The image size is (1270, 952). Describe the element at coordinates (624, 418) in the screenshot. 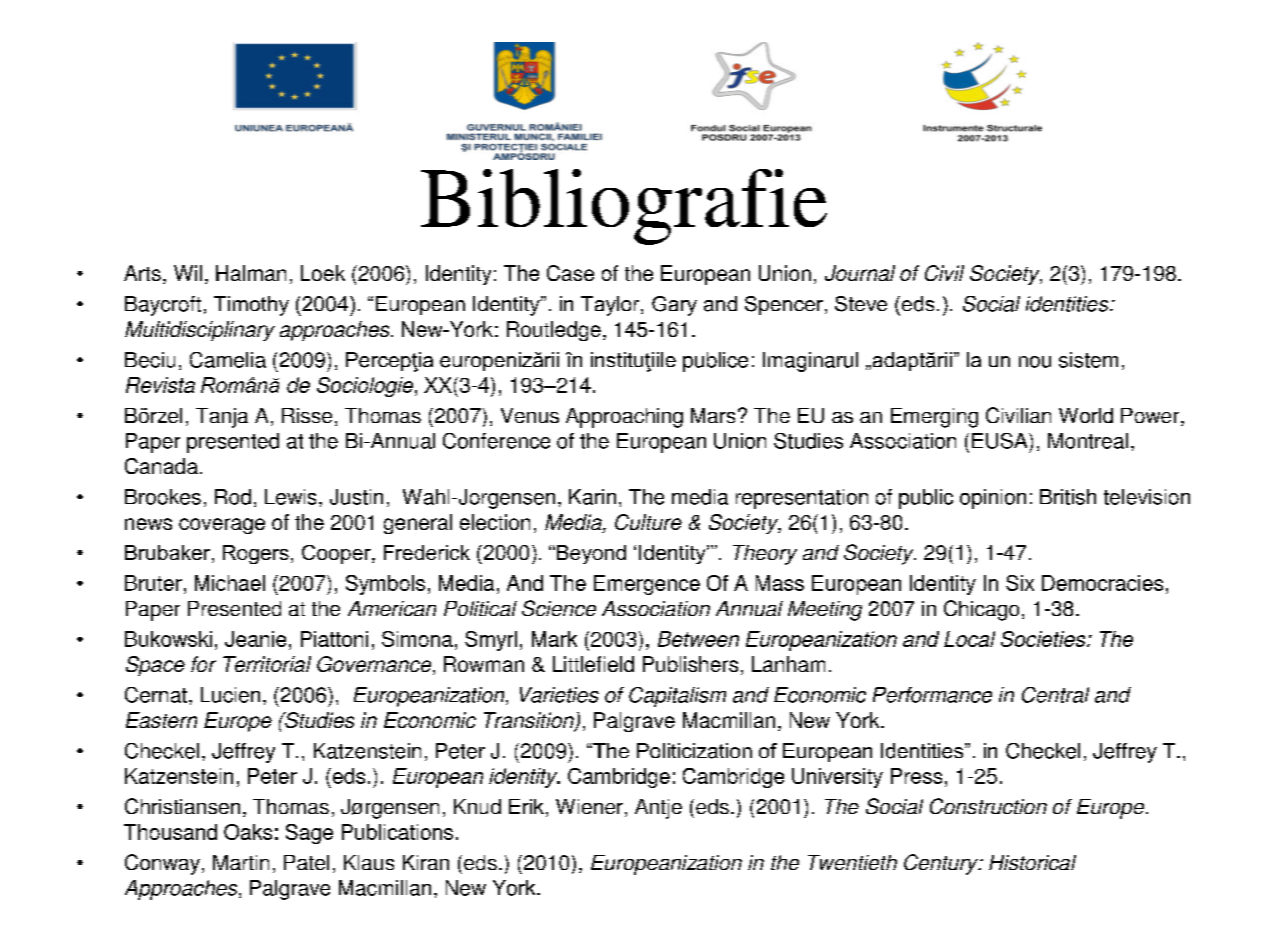

I see `Approaching` at that location.
